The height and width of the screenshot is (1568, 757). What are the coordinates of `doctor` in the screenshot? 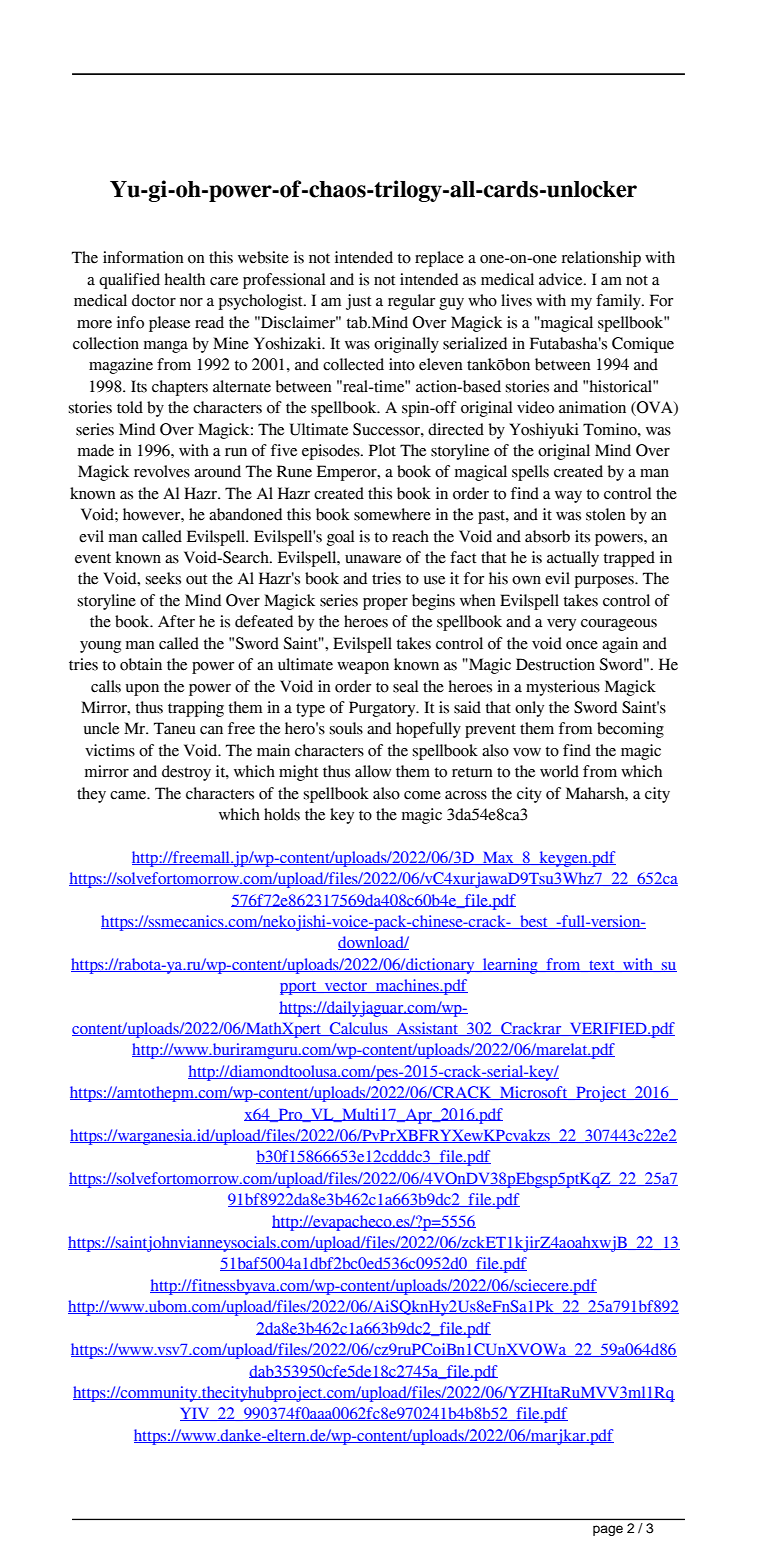 It's located at (154, 300).
